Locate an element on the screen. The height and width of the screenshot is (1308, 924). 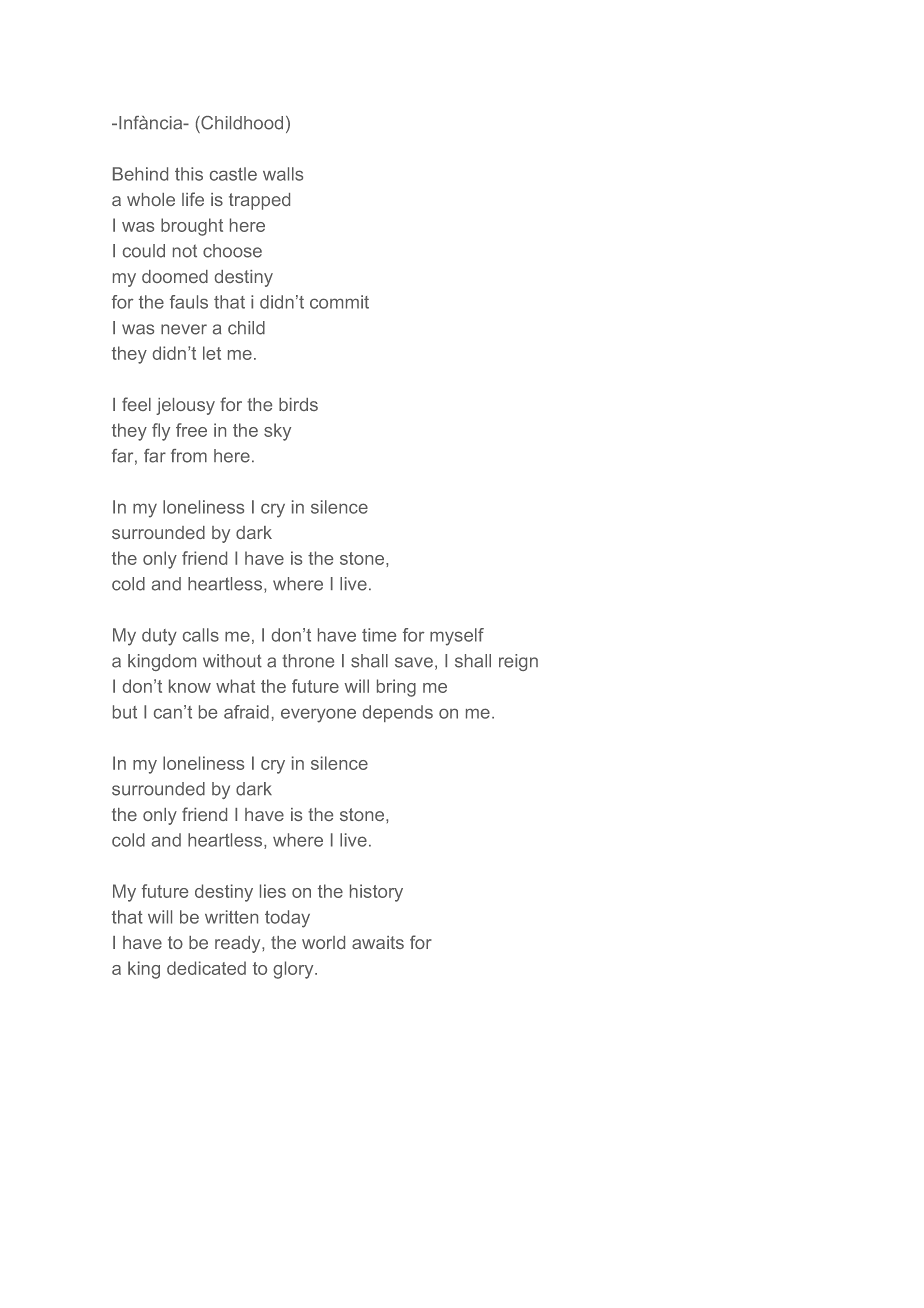
duty is located at coordinates (159, 637).
